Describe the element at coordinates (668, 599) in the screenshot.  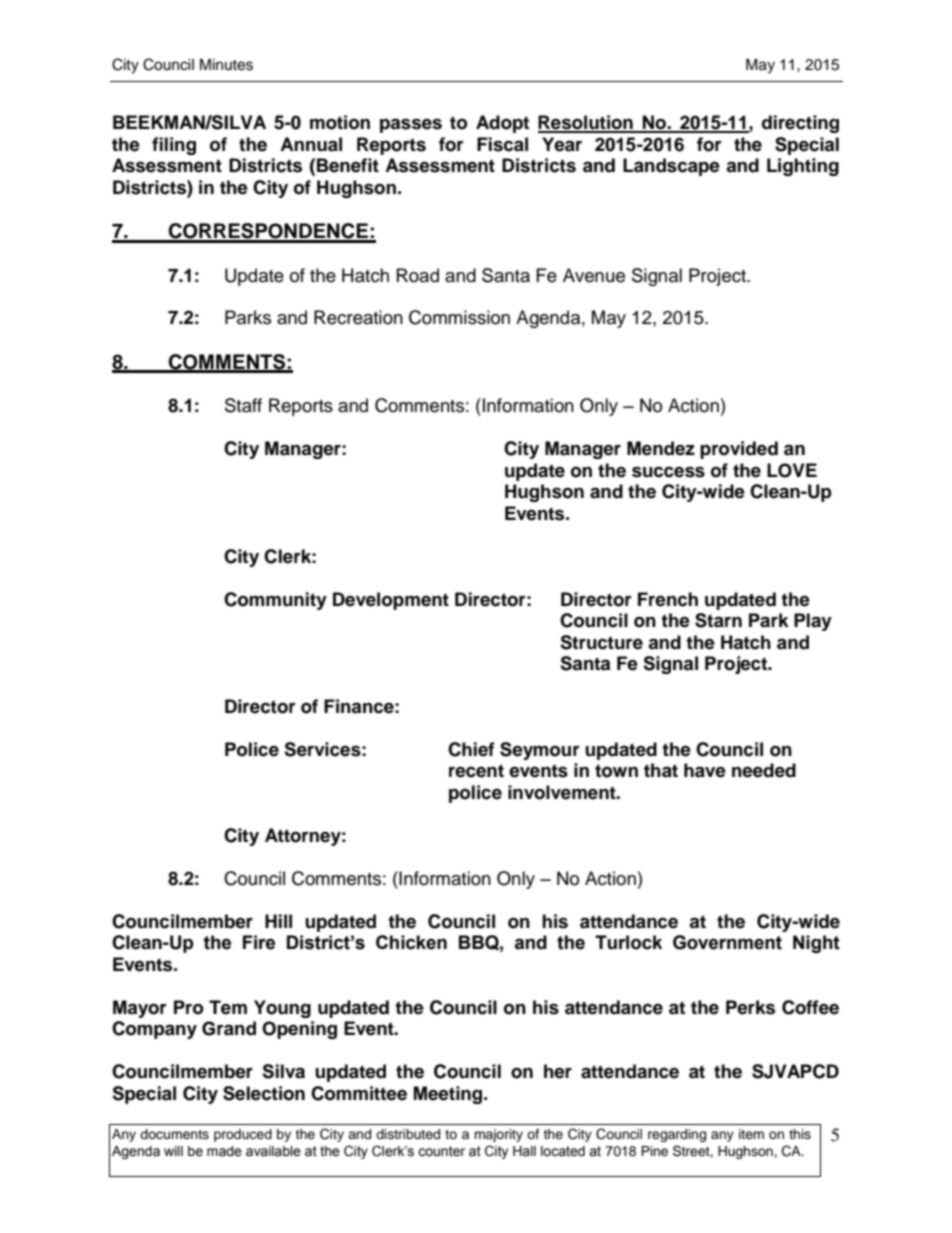
I see `French` at that location.
